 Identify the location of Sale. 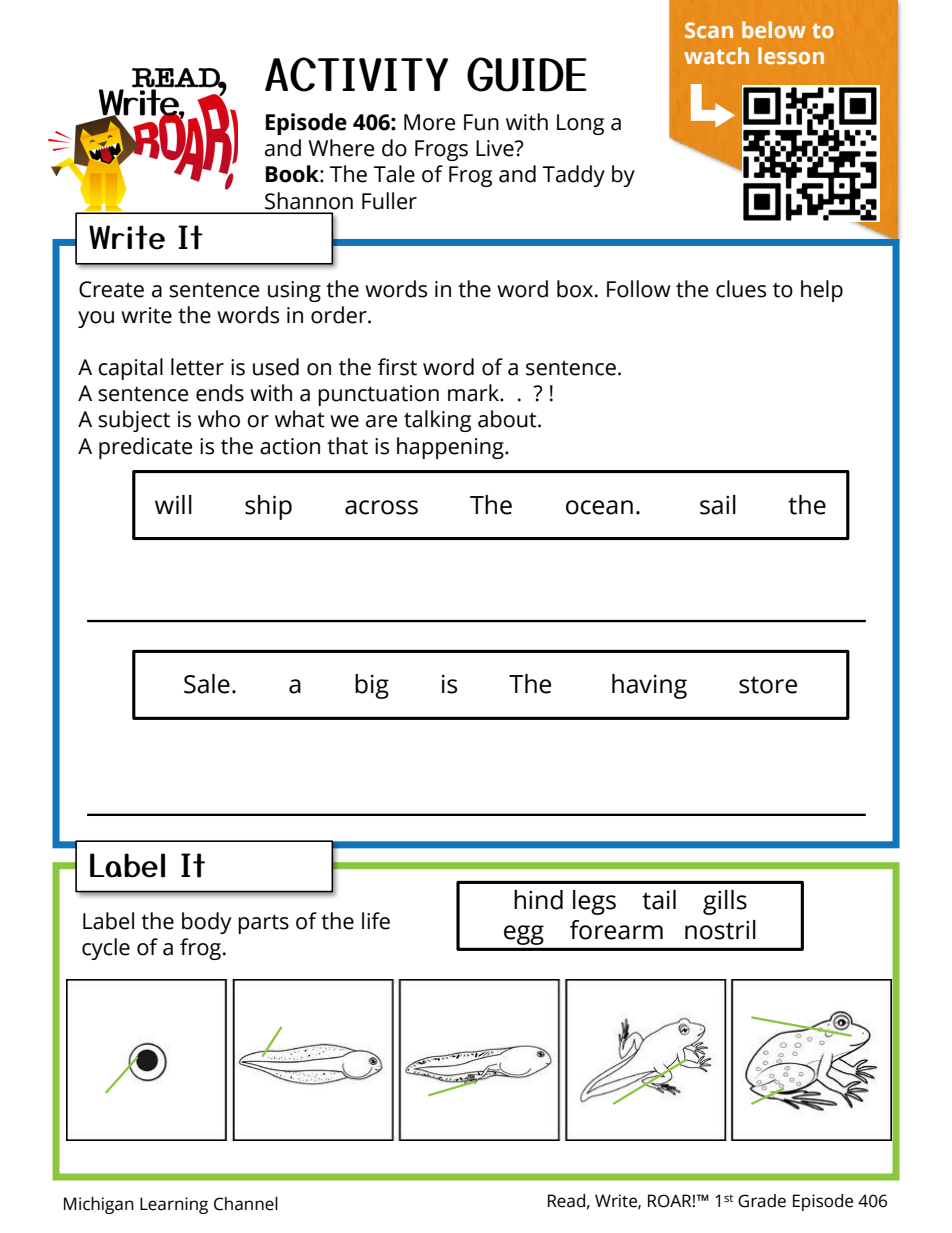
(207, 684).
